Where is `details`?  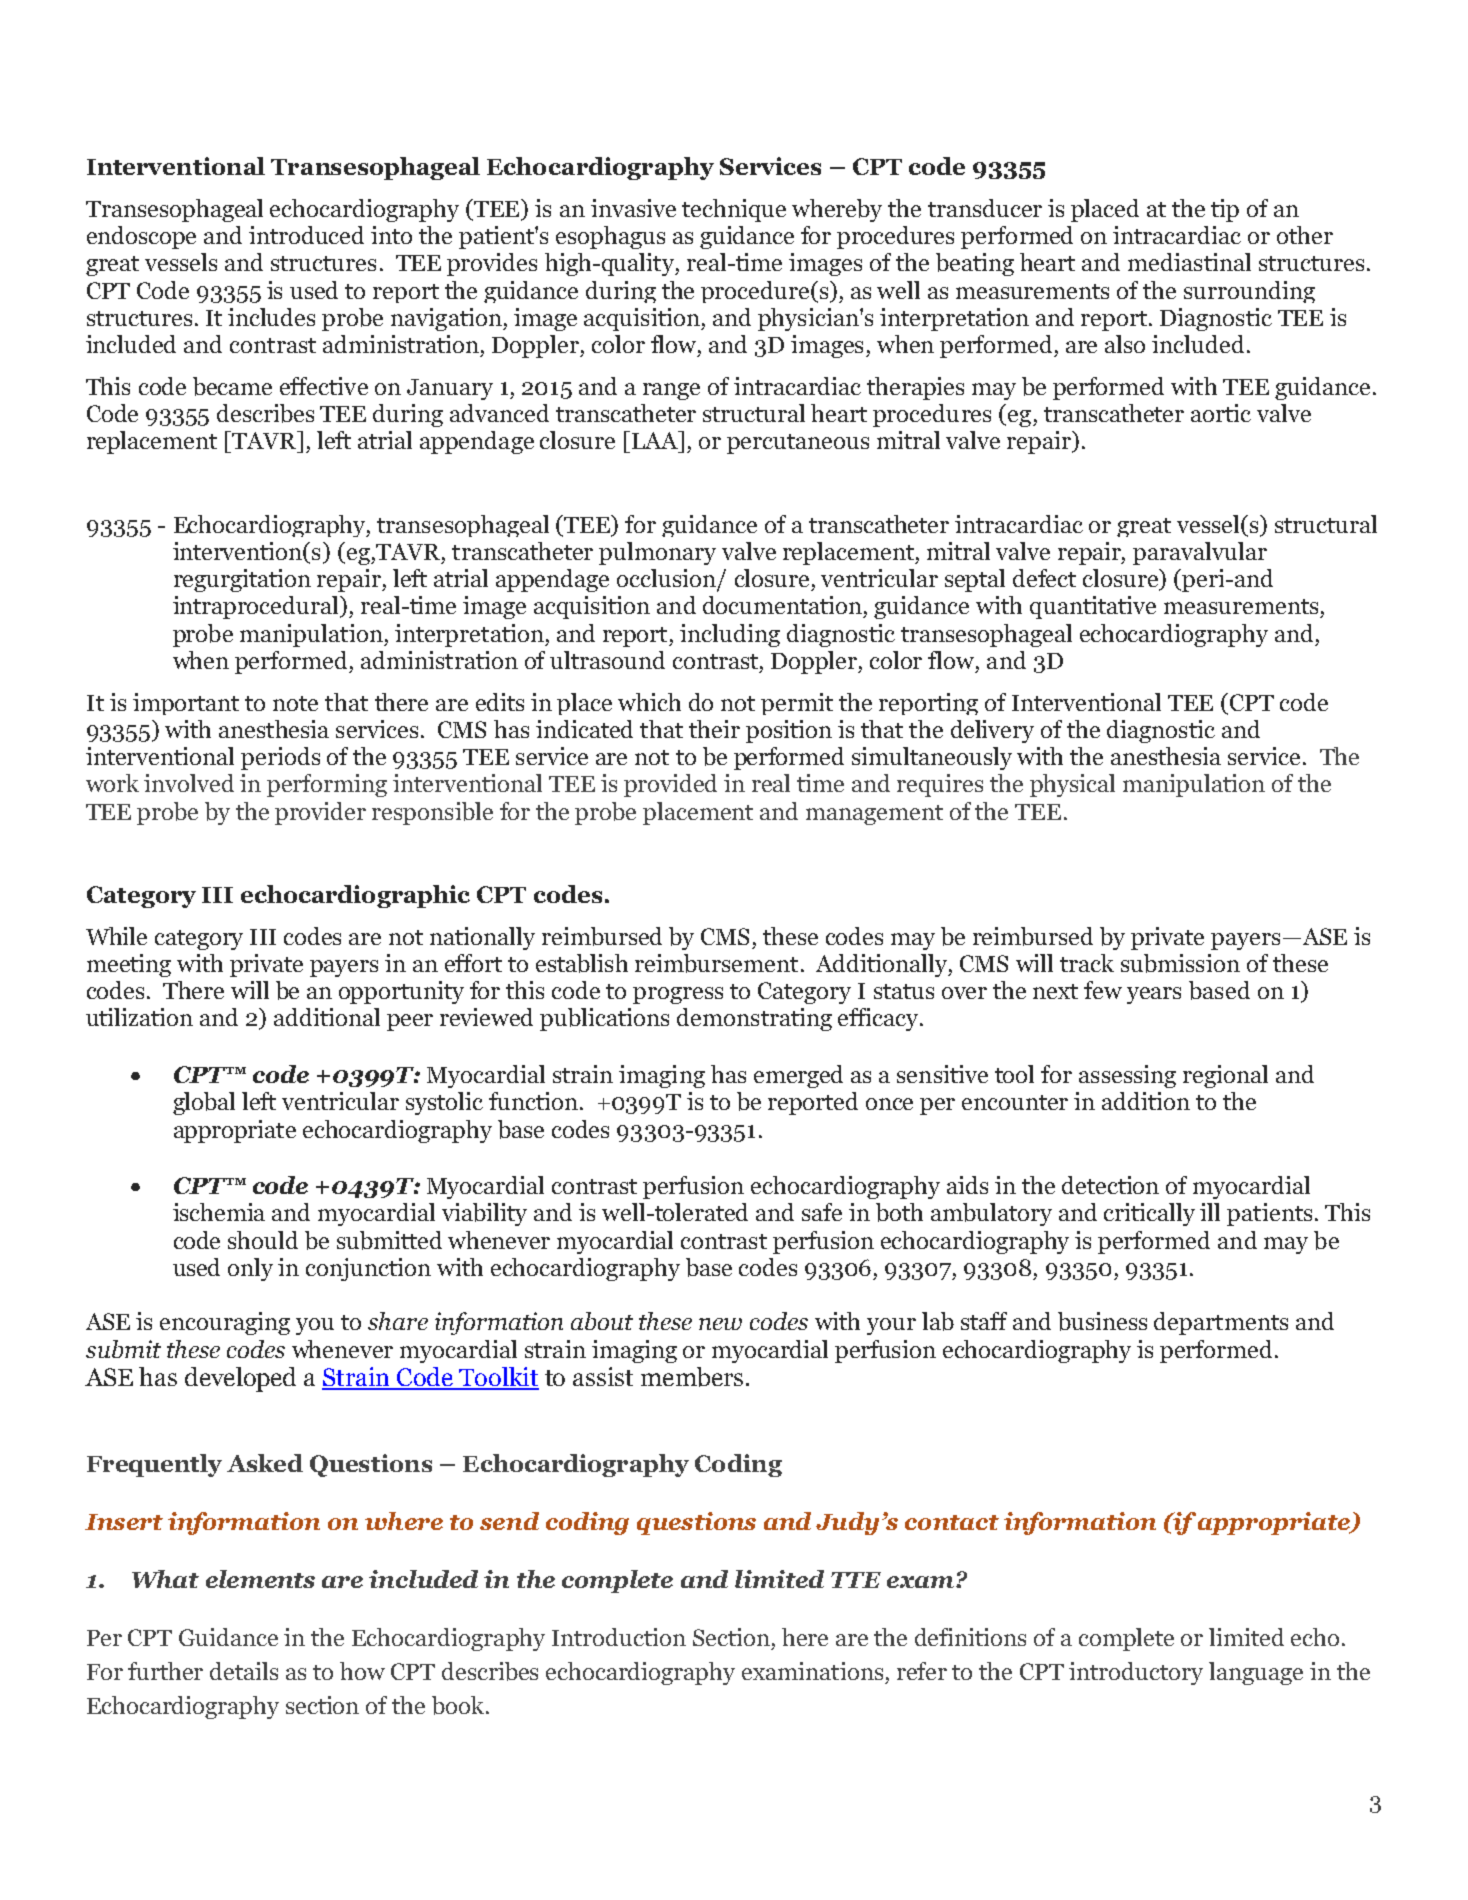
details is located at coordinates (244, 1671).
